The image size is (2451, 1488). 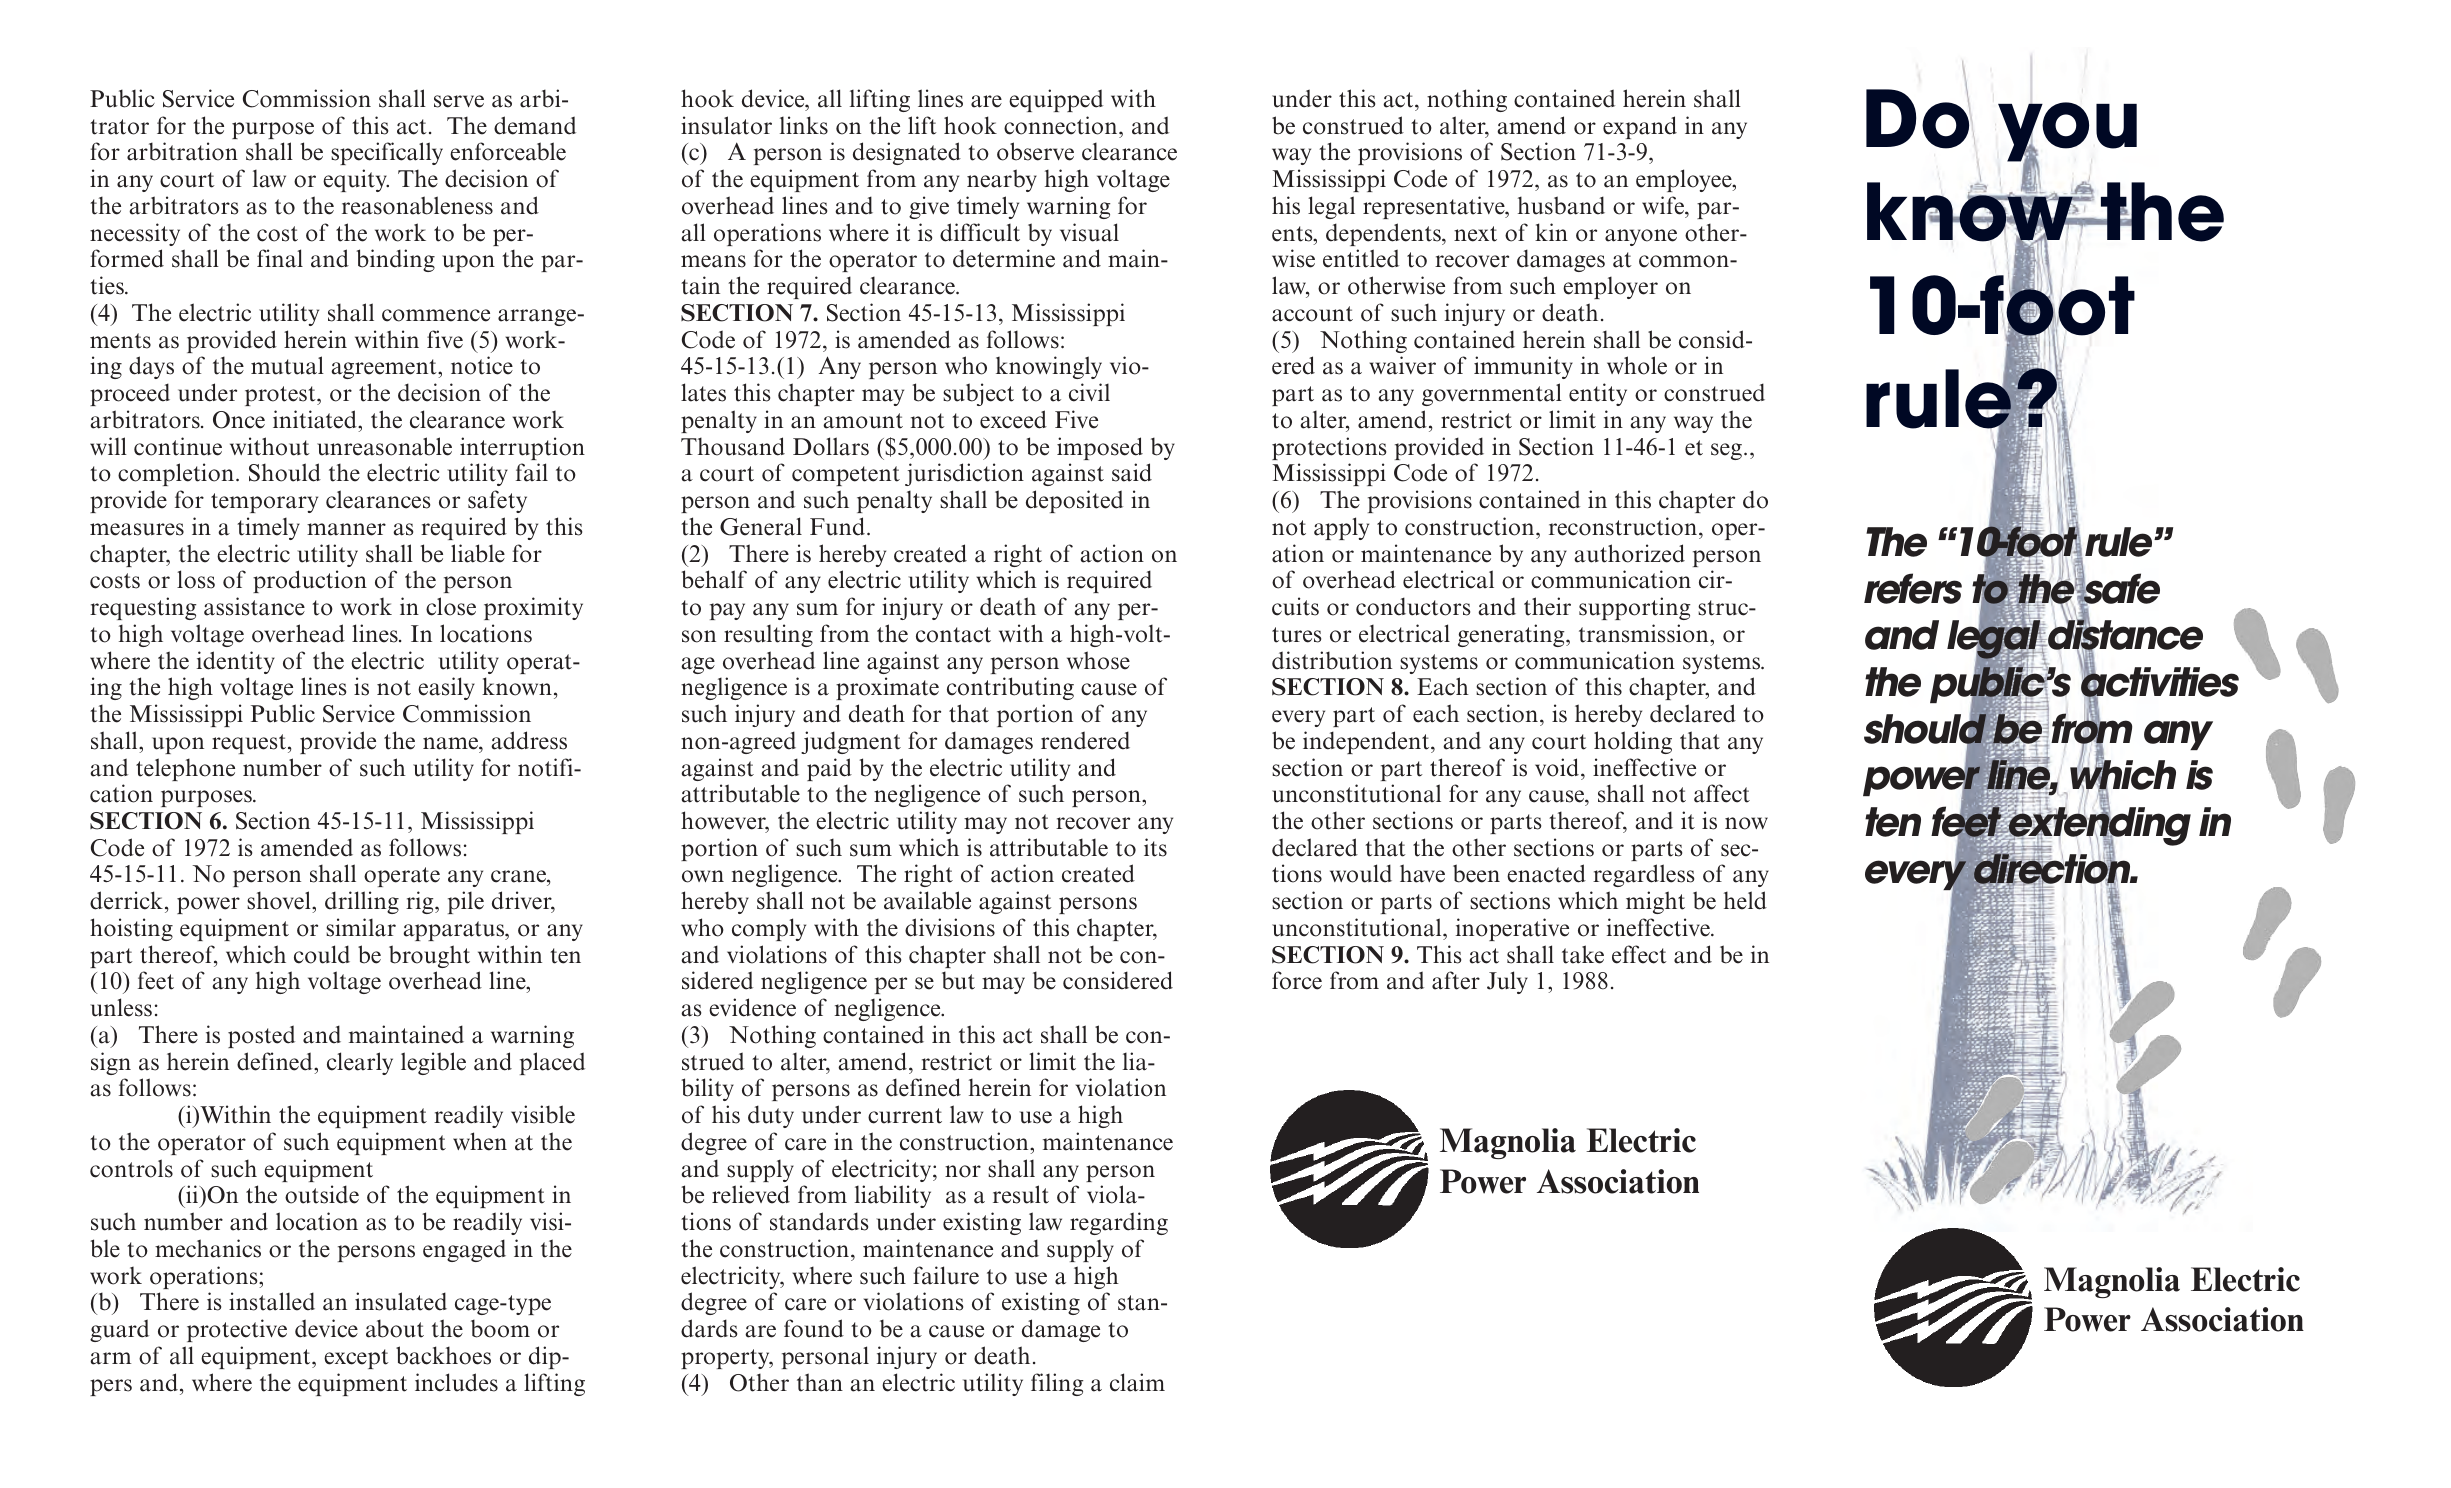 What do you see at coordinates (322, 954) in the image?
I see `could` at bounding box center [322, 954].
